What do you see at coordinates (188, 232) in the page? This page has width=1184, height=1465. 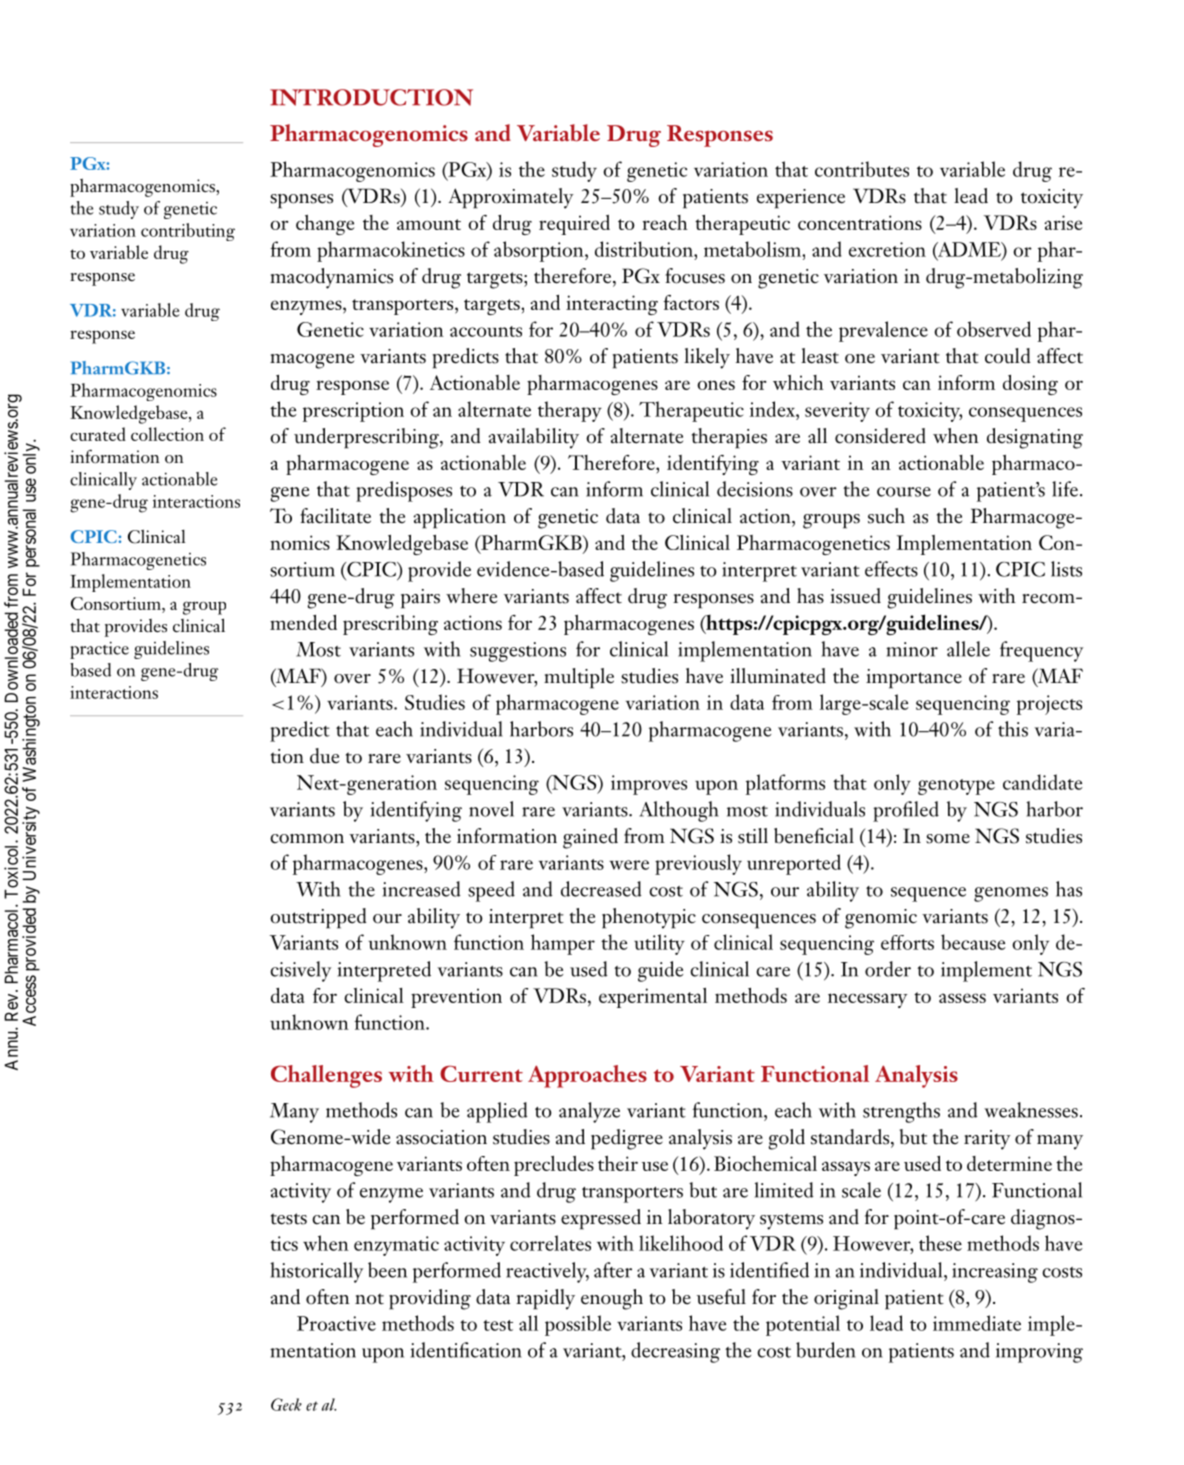 I see `contributing` at bounding box center [188, 232].
